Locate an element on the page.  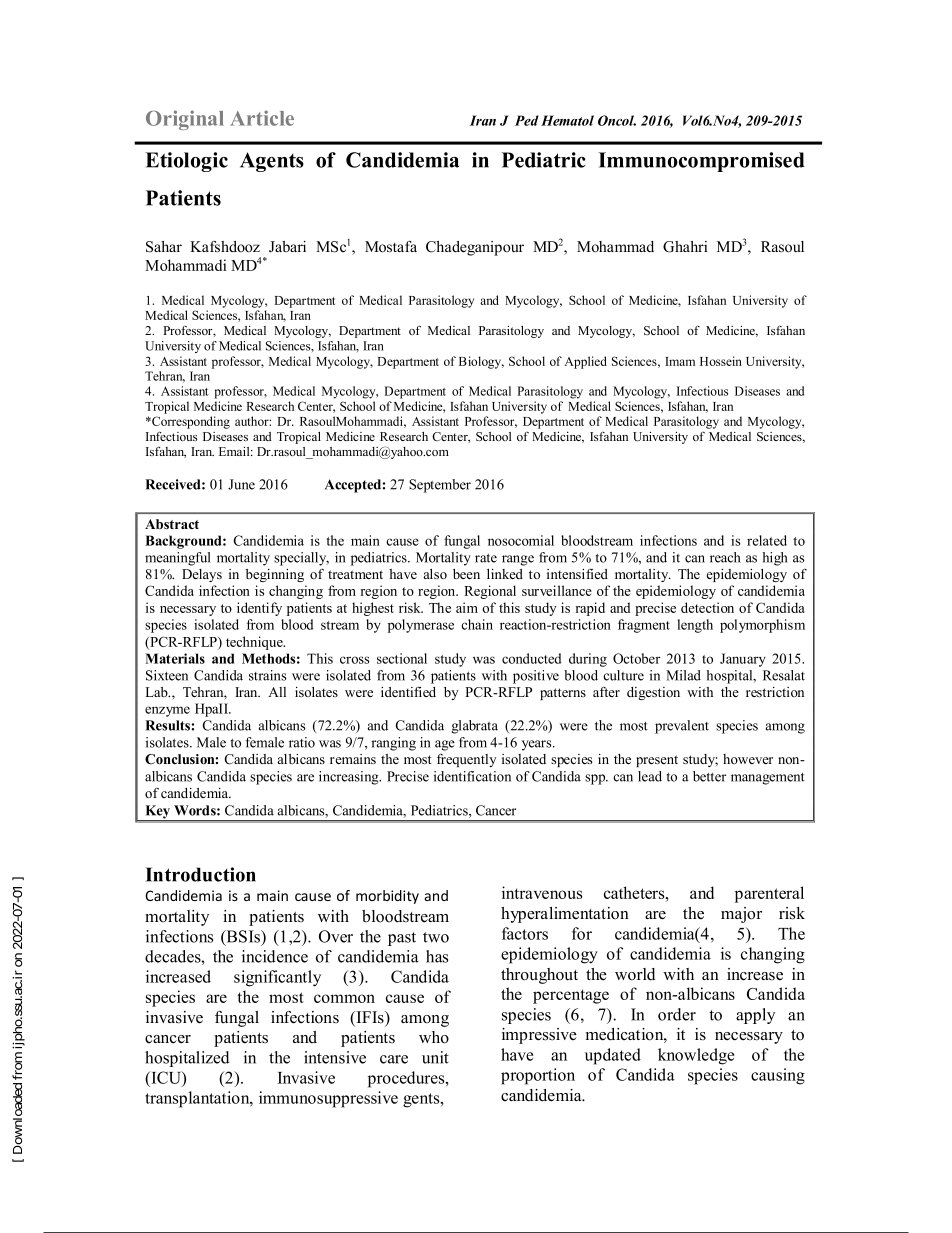
knowledge is located at coordinates (696, 1056).
